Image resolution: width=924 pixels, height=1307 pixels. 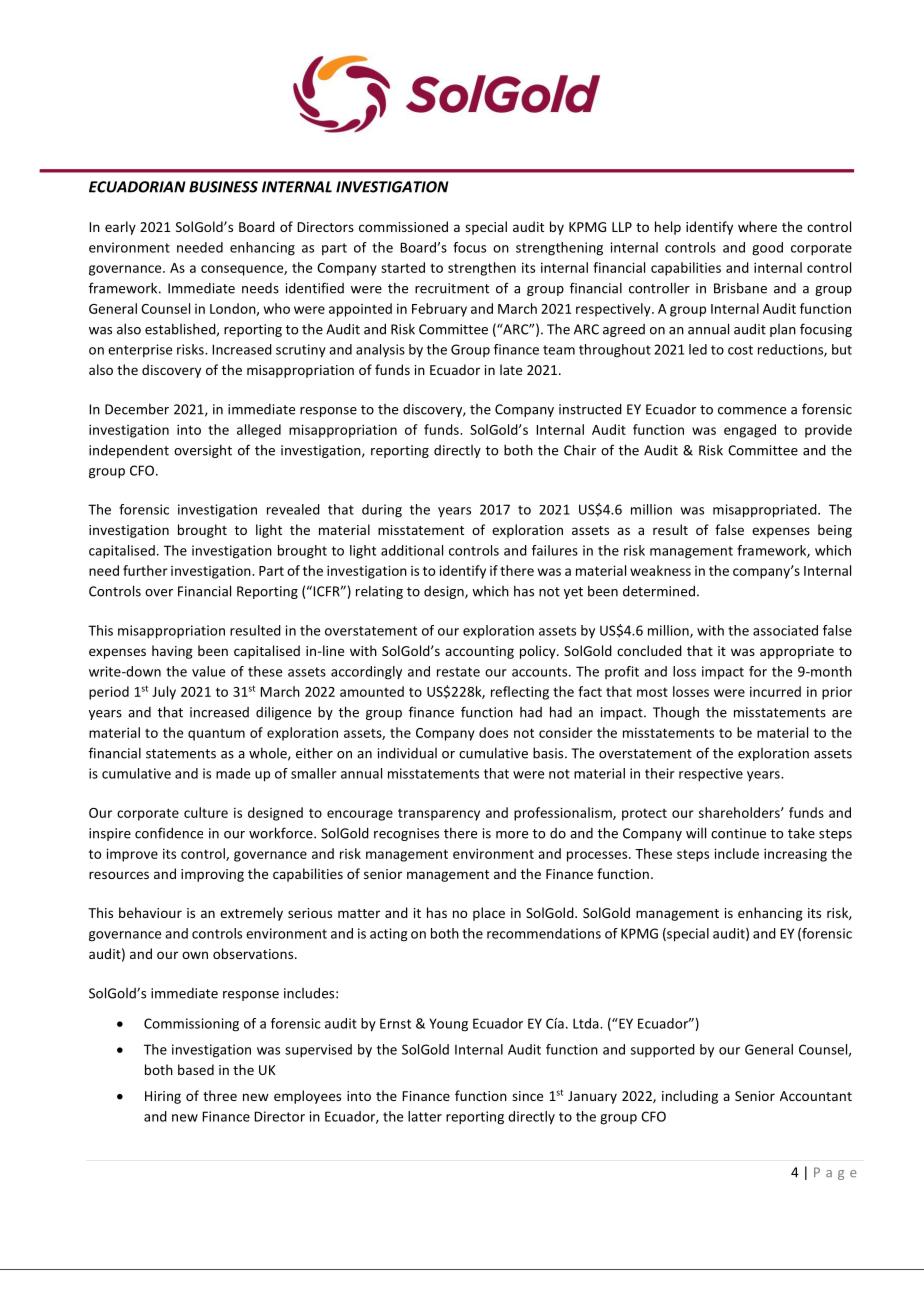 What do you see at coordinates (220, 1095) in the screenshot?
I see `three` at bounding box center [220, 1095].
